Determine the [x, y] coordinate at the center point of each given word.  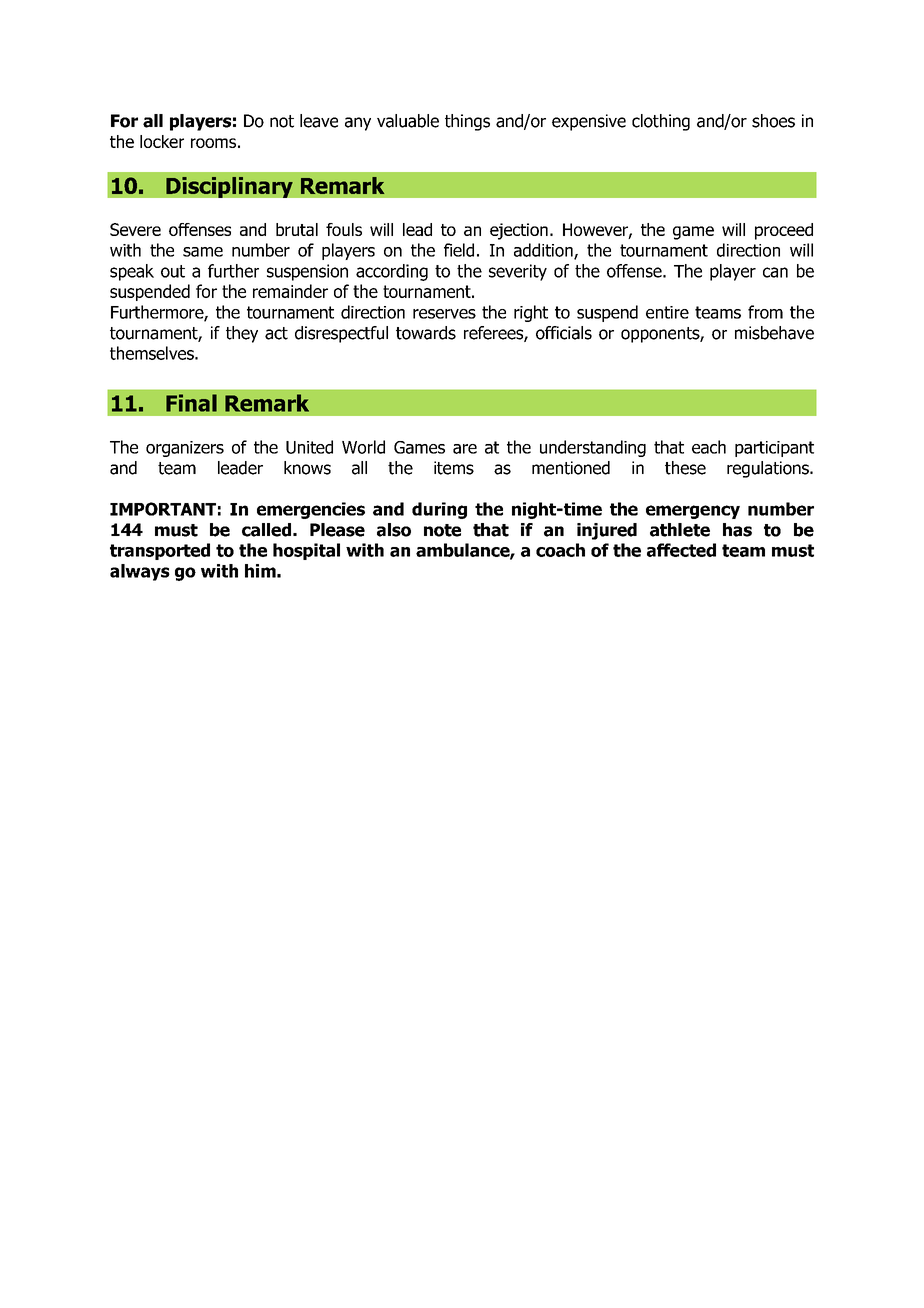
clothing [661, 122]
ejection [519, 231]
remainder [290, 291]
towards [426, 333]
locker [162, 141]
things [467, 122]
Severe [135, 229]
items [454, 468]
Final [191, 403]
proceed [784, 231]
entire [667, 312]
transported [160, 551]
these [685, 468]
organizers [185, 449]
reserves [444, 314]
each [709, 447]
